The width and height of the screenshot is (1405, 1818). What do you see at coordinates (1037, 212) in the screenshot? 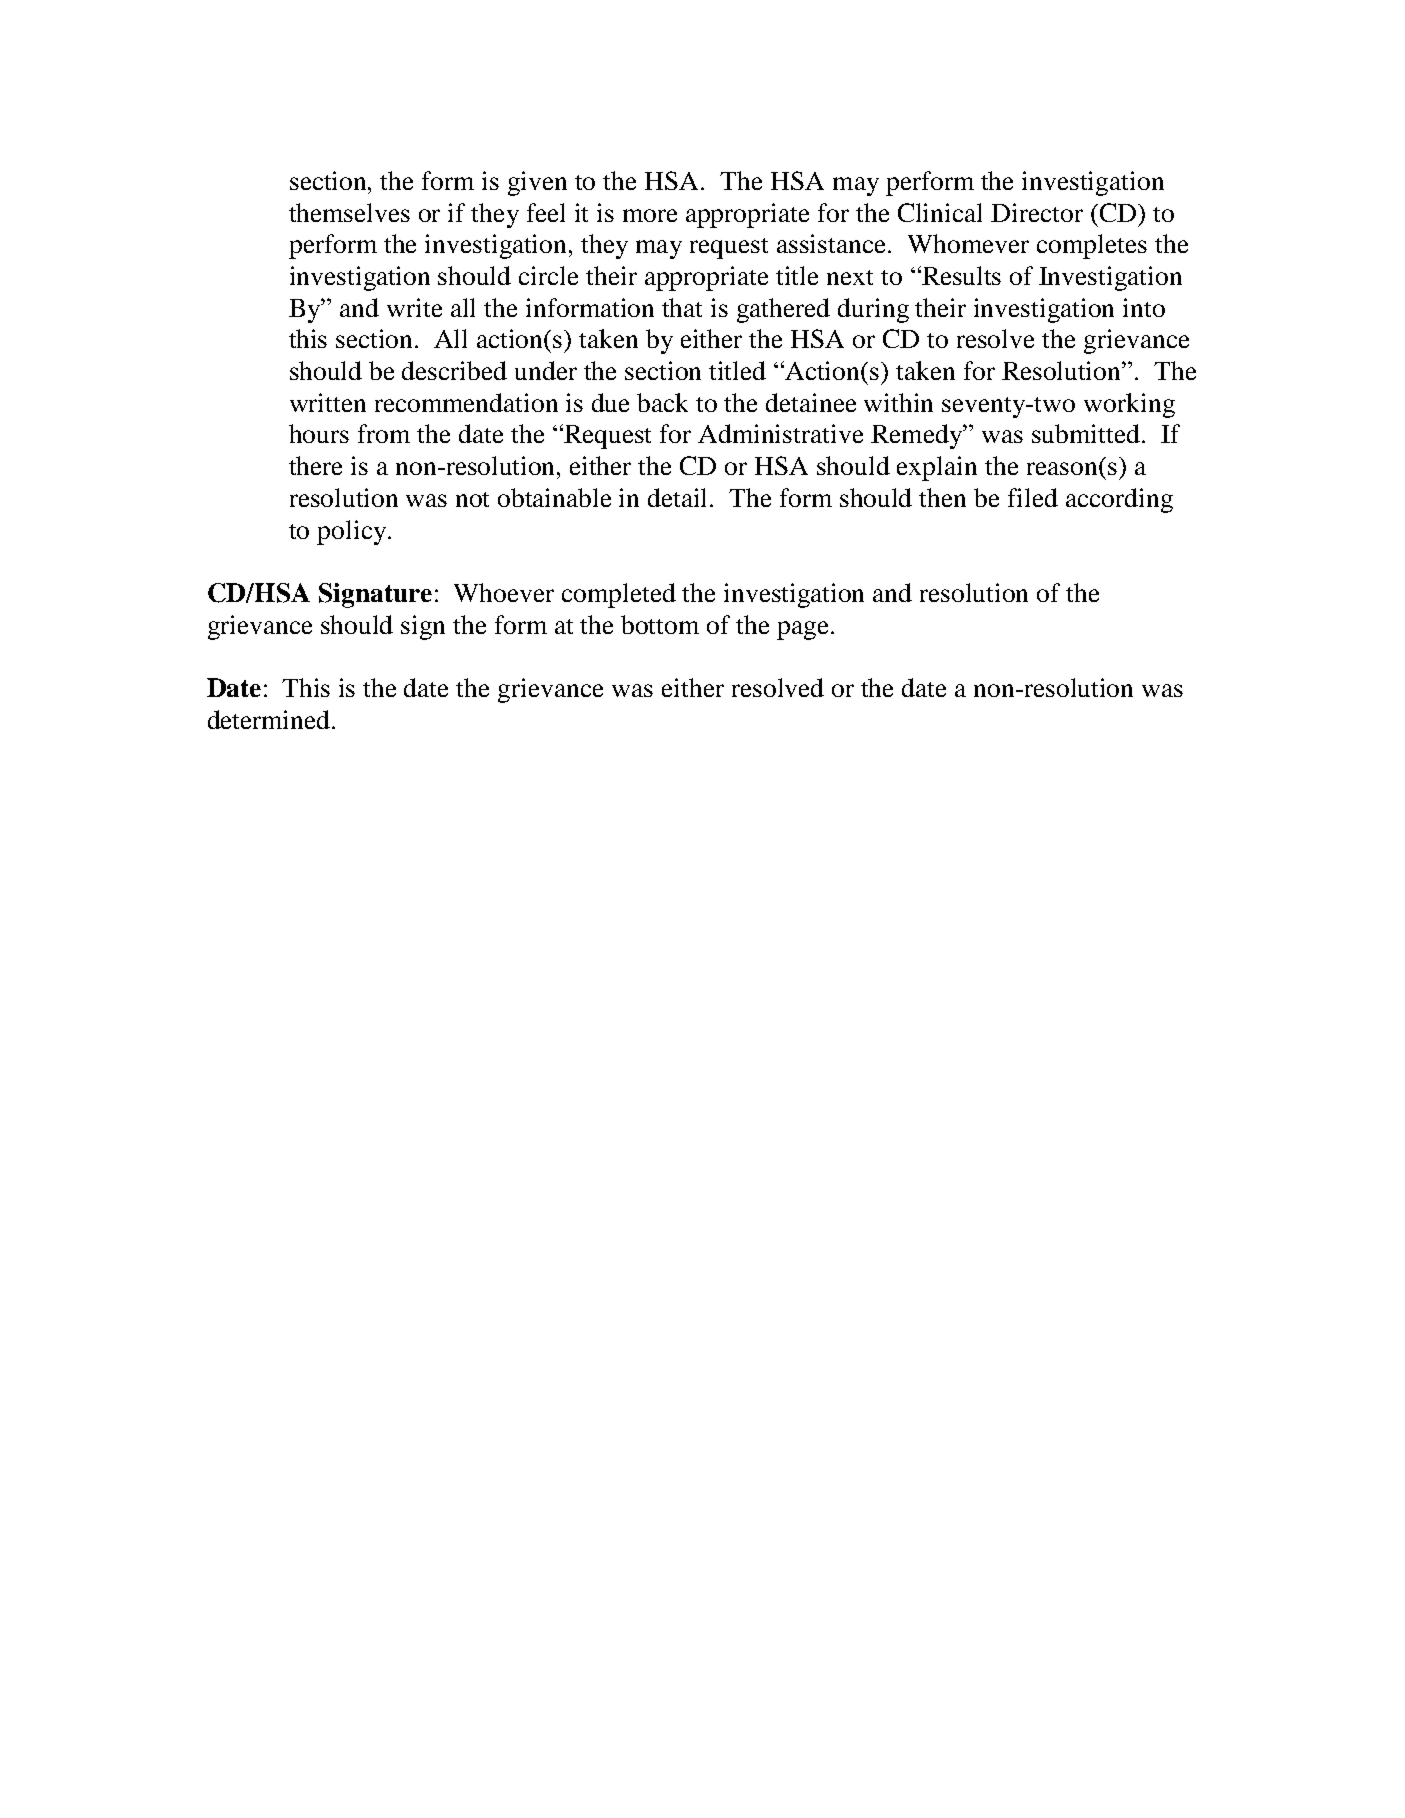
I see `Director` at bounding box center [1037, 212].
